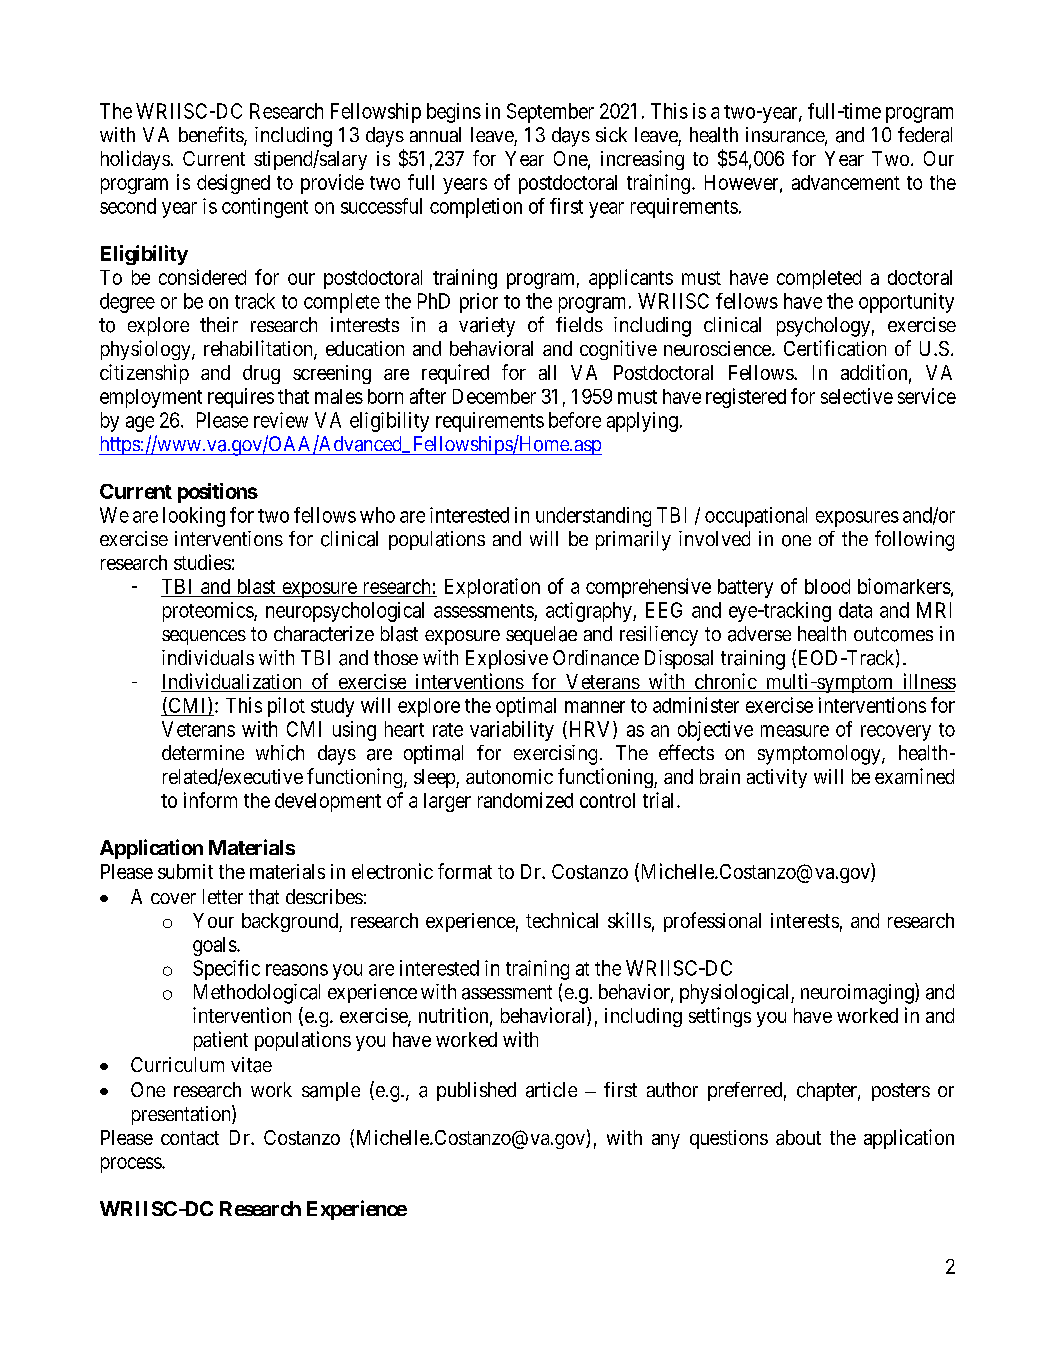 The image size is (1054, 1364). Describe the element at coordinates (212, 135) in the image. I see `benefits` at that location.
